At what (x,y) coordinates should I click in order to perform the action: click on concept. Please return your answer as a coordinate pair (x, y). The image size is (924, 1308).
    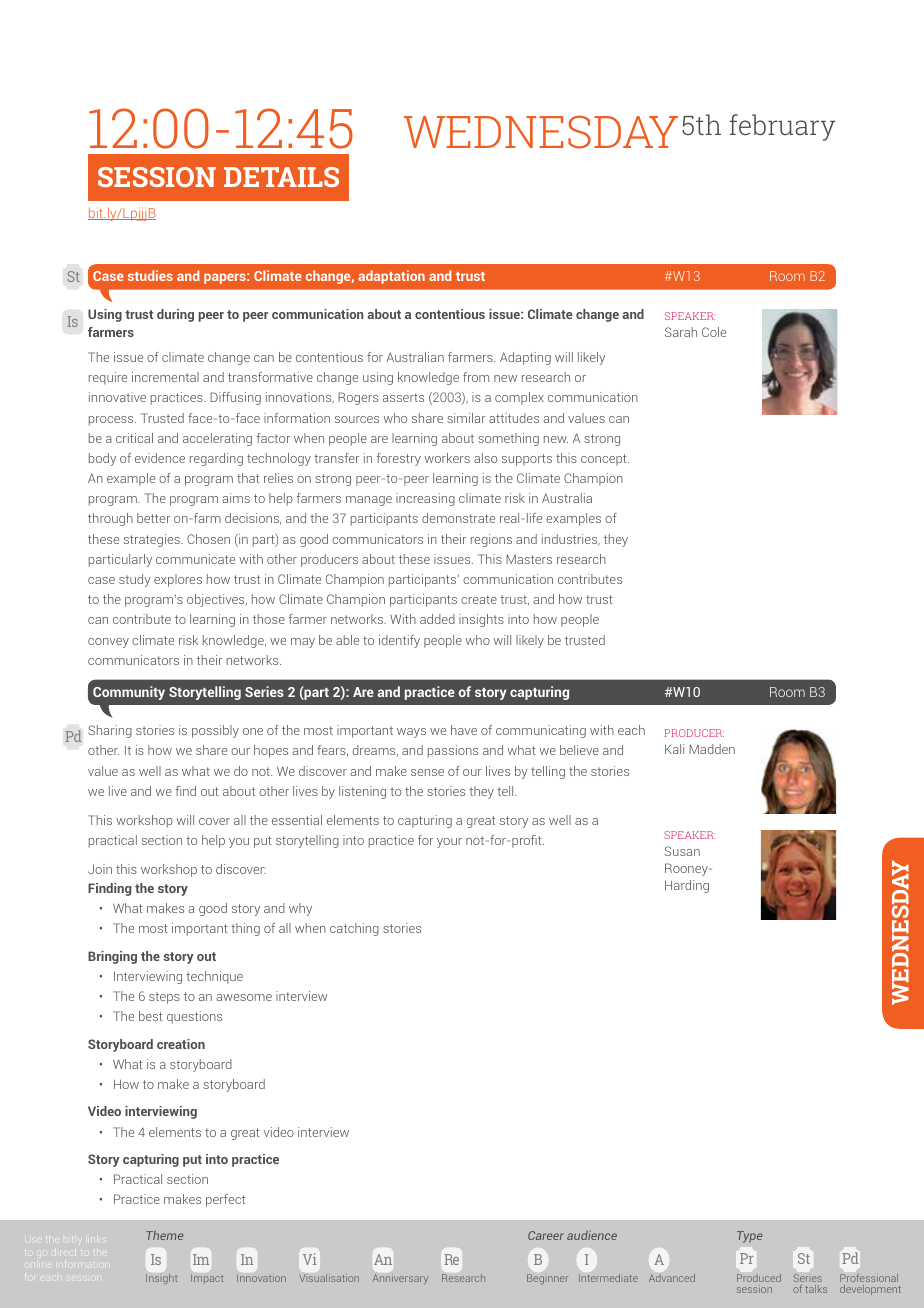
    Looking at the image, I should click on (605, 460).
